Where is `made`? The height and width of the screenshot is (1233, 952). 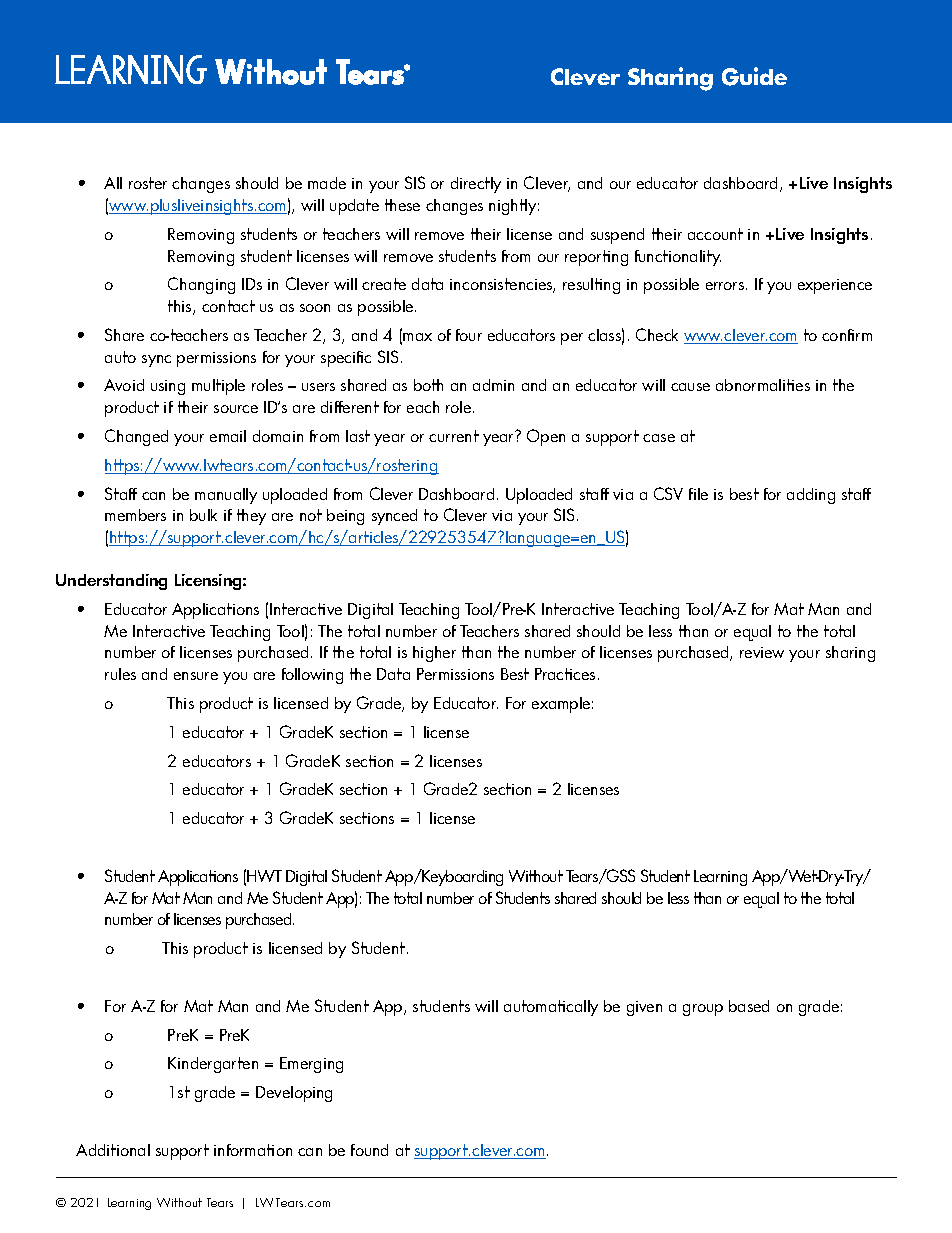
made is located at coordinates (327, 183).
